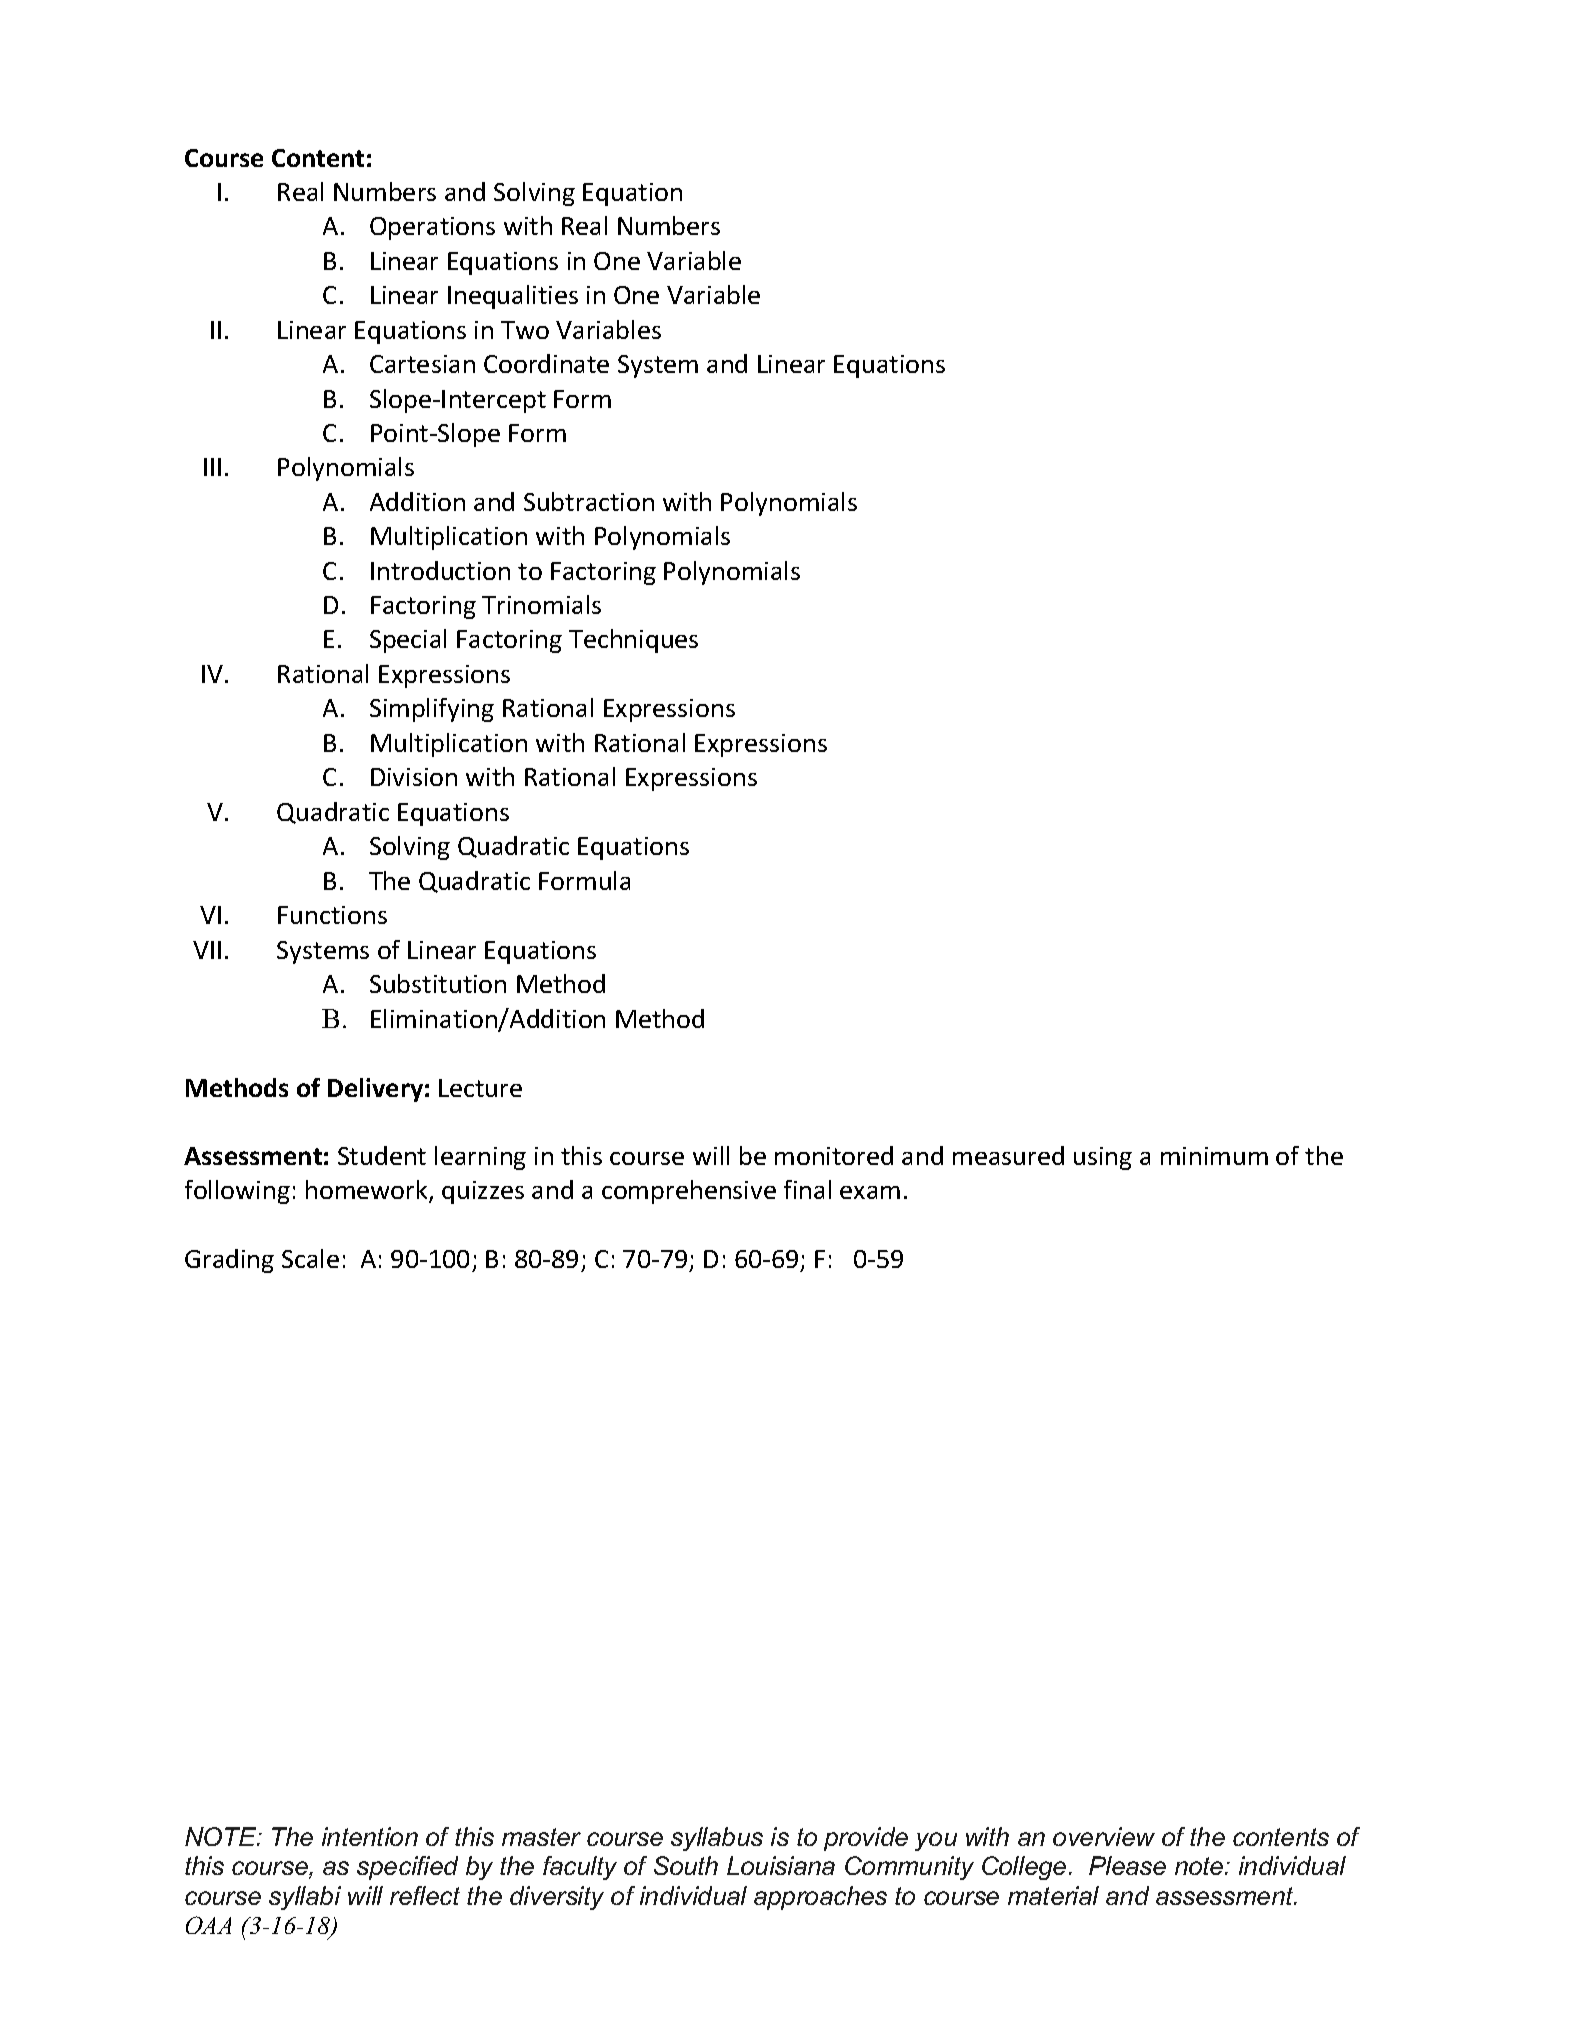 Image resolution: width=1570 pixels, height=2031 pixels. What do you see at coordinates (1104, 1836) in the image?
I see `overview` at bounding box center [1104, 1836].
